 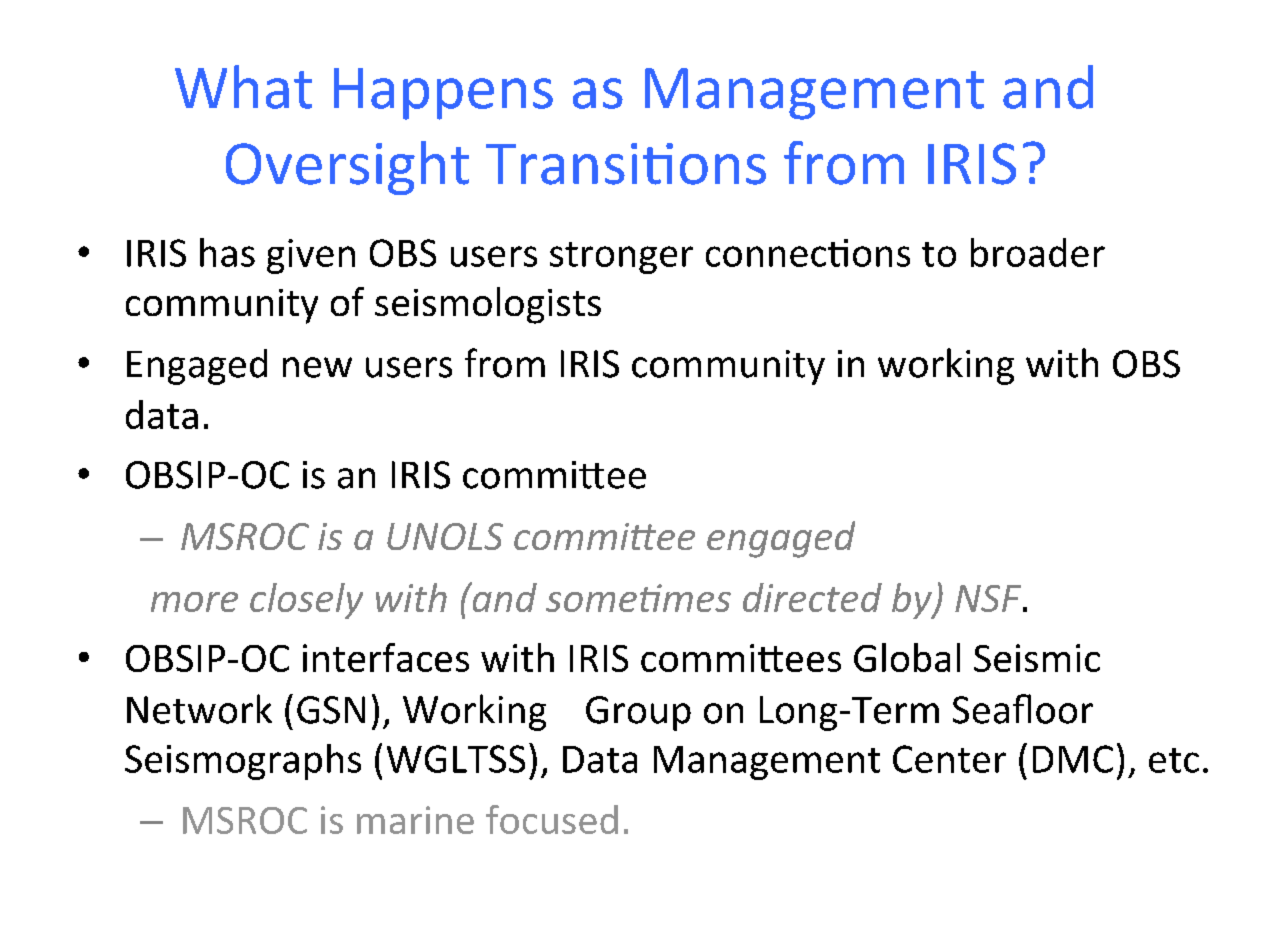 What do you see at coordinates (317, 367) in the page?
I see `new` at bounding box center [317, 367].
